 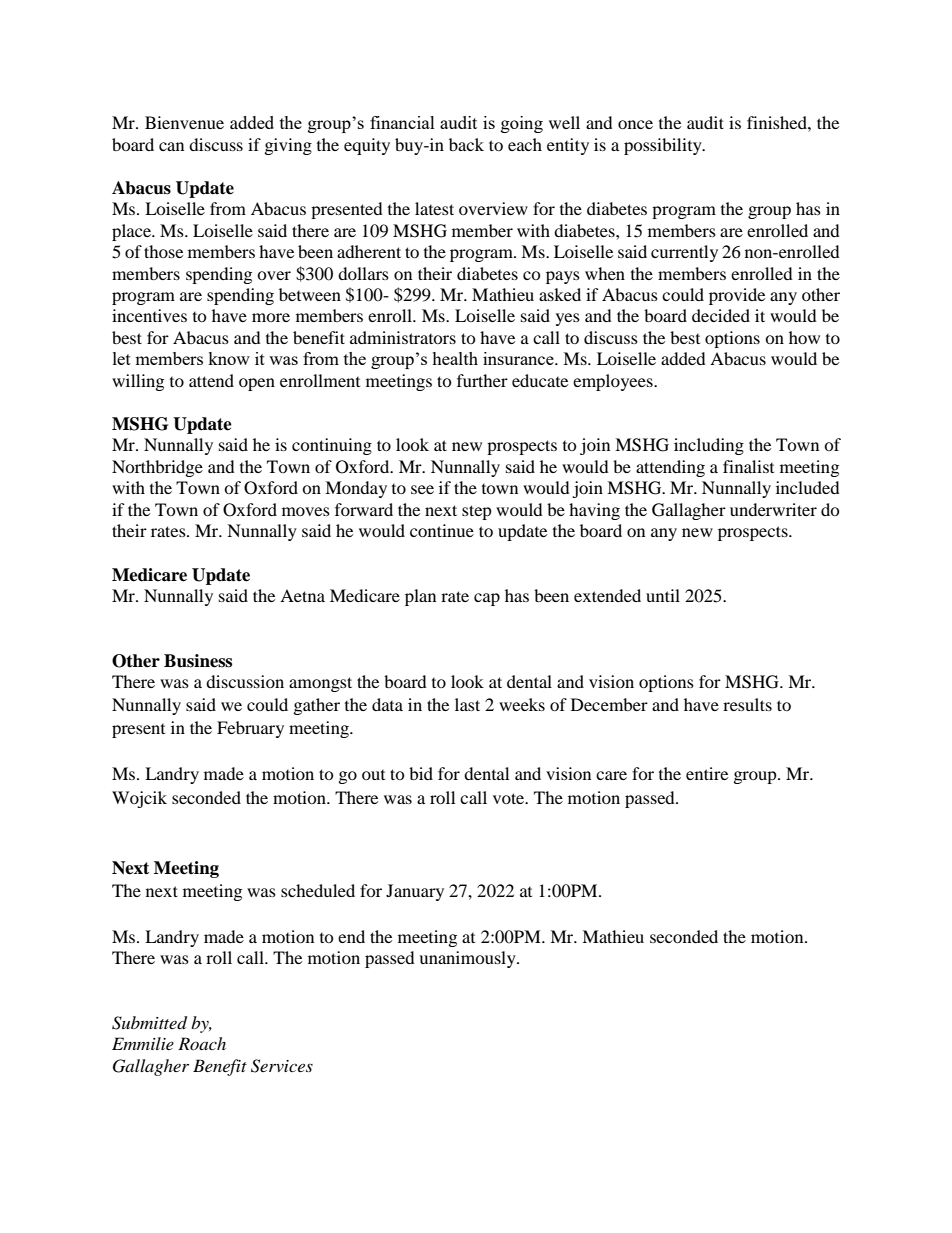 What do you see at coordinates (171, 146) in the screenshot?
I see `can` at bounding box center [171, 146].
